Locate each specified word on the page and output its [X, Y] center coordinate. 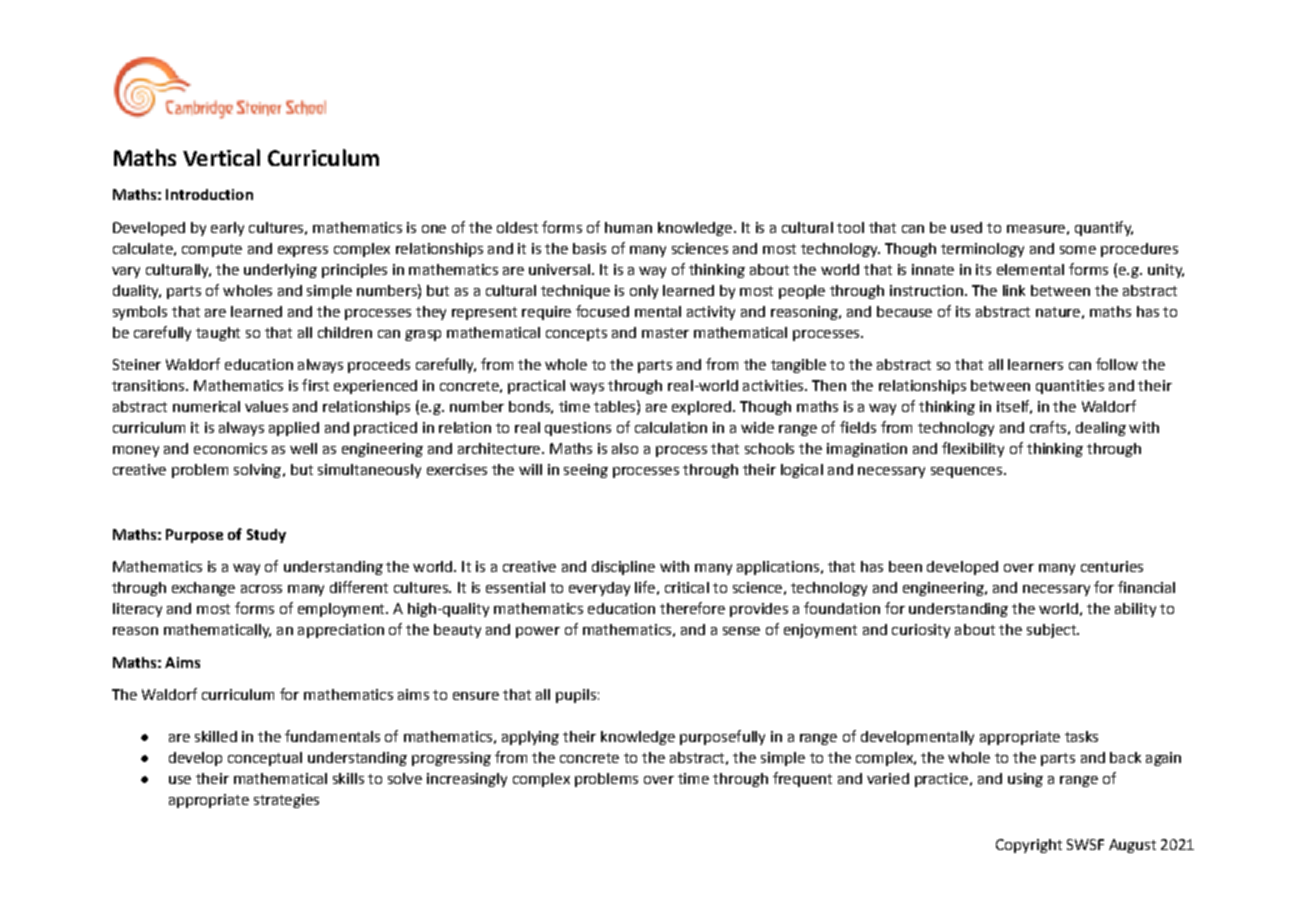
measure [1036, 229]
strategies [286, 801]
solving [257, 471]
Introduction [209, 194]
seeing [586, 471]
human [628, 227]
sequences [966, 472]
